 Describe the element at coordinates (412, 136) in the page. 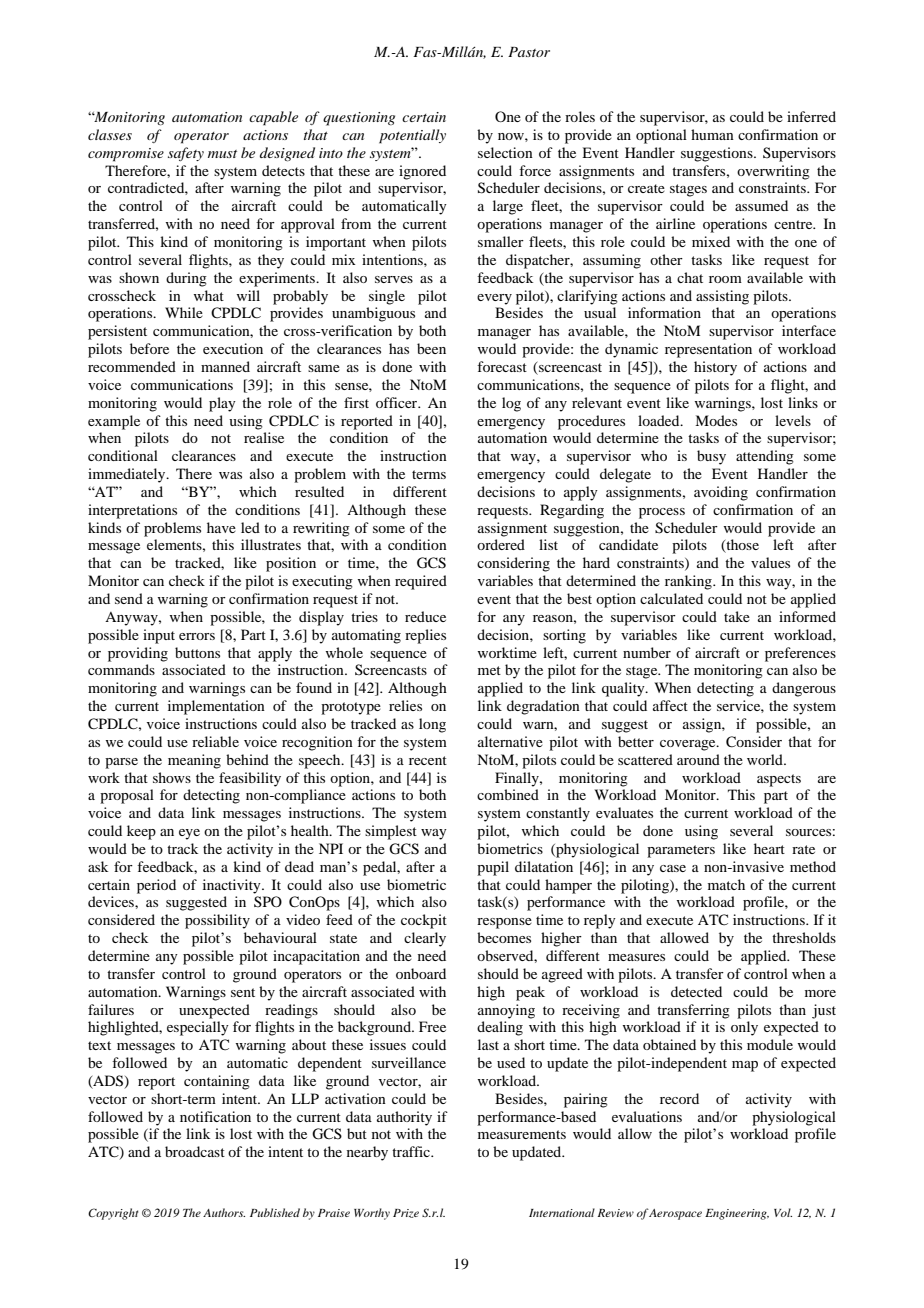

I see `potentially` at that location.
